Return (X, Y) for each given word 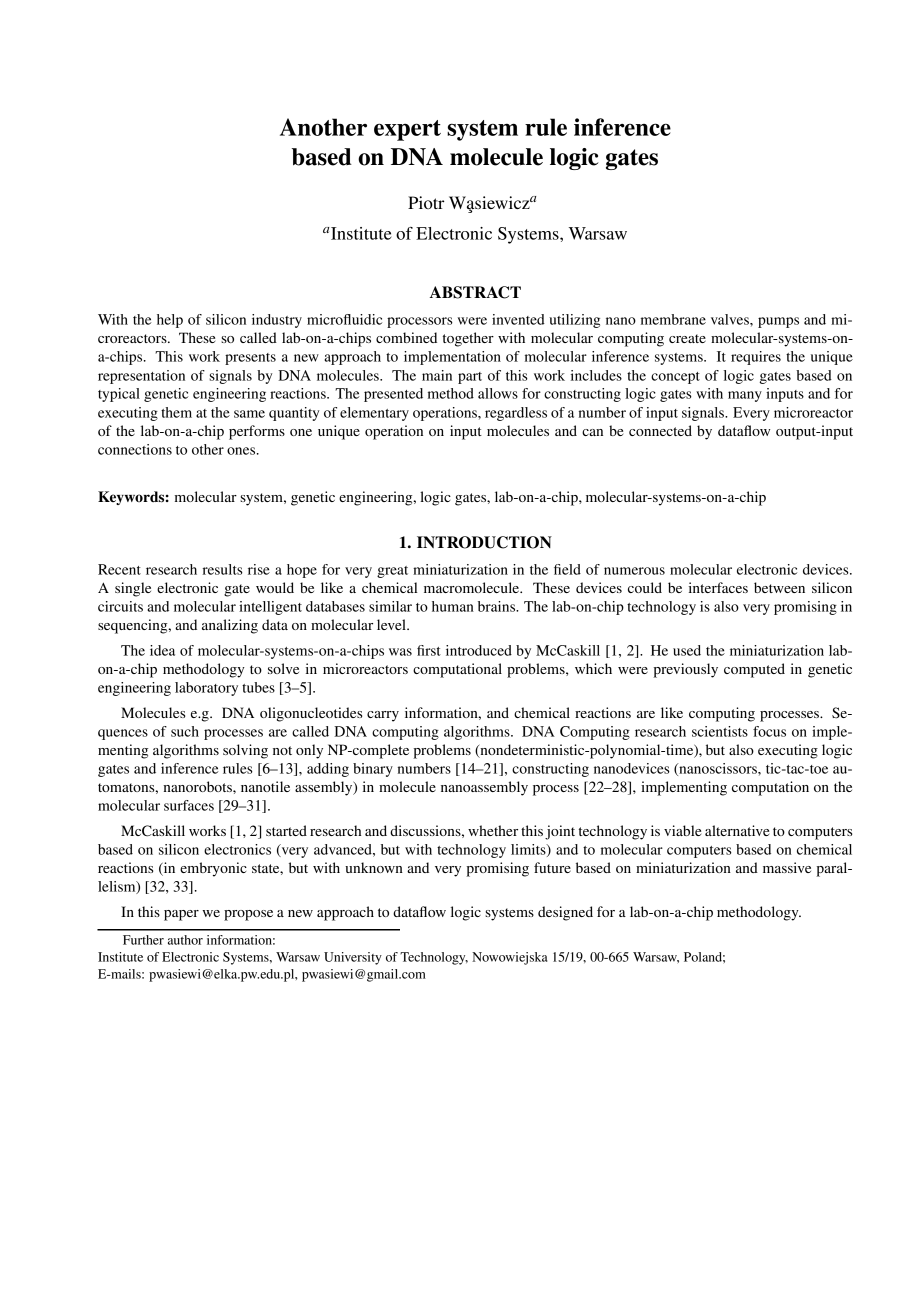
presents (250, 359)
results (222, 569)
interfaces (718, 587)
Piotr (426, 202)
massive (787, 867)
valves (731, 319)
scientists (720, 731)
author (185, 940)
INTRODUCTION (484, 542)
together (468, 339)
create (687, 338)
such (185, 731)
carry (383, 716)
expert (407, 130)
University (353, 958)
